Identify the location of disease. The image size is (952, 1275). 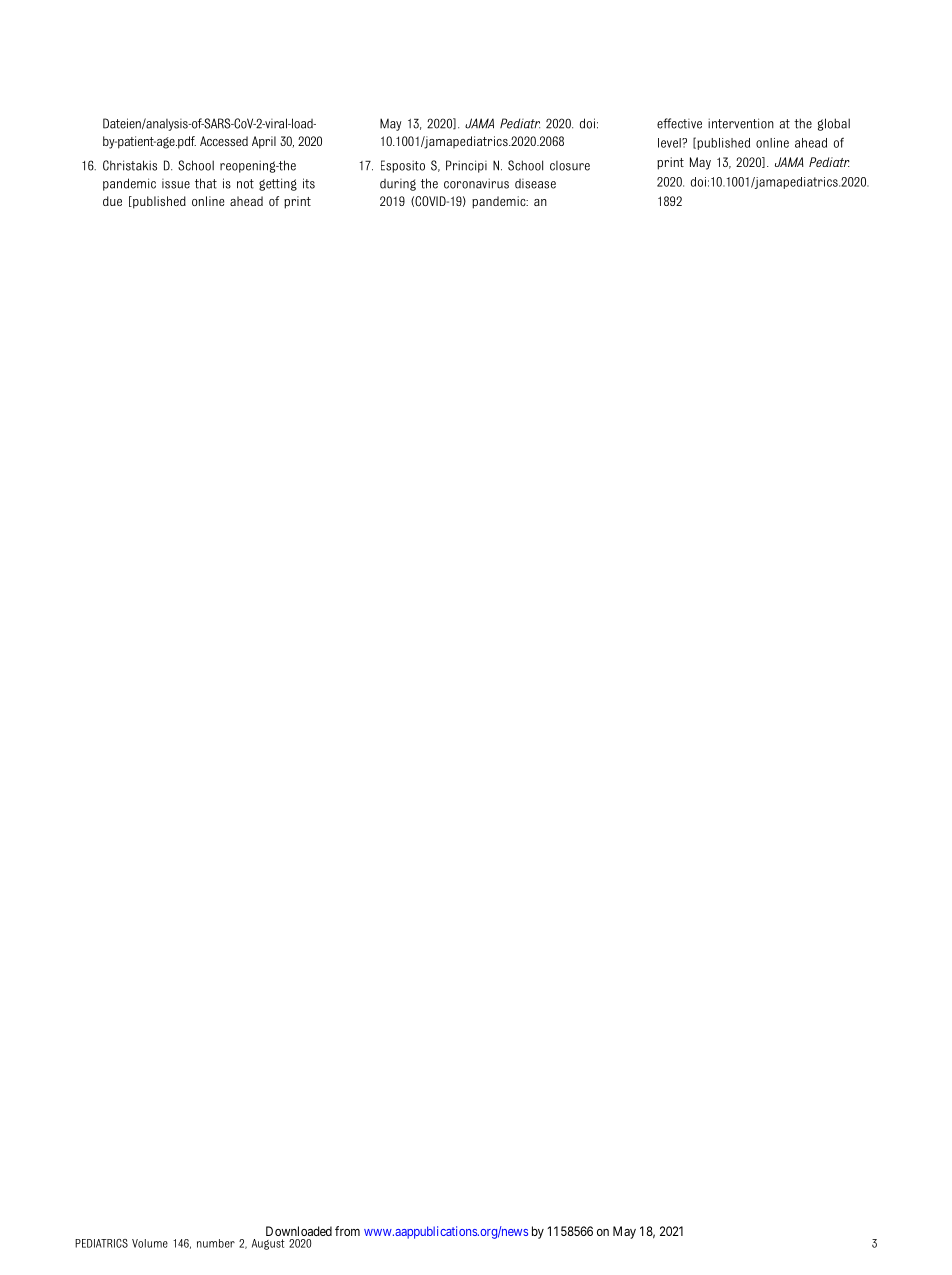
(535, 184).
